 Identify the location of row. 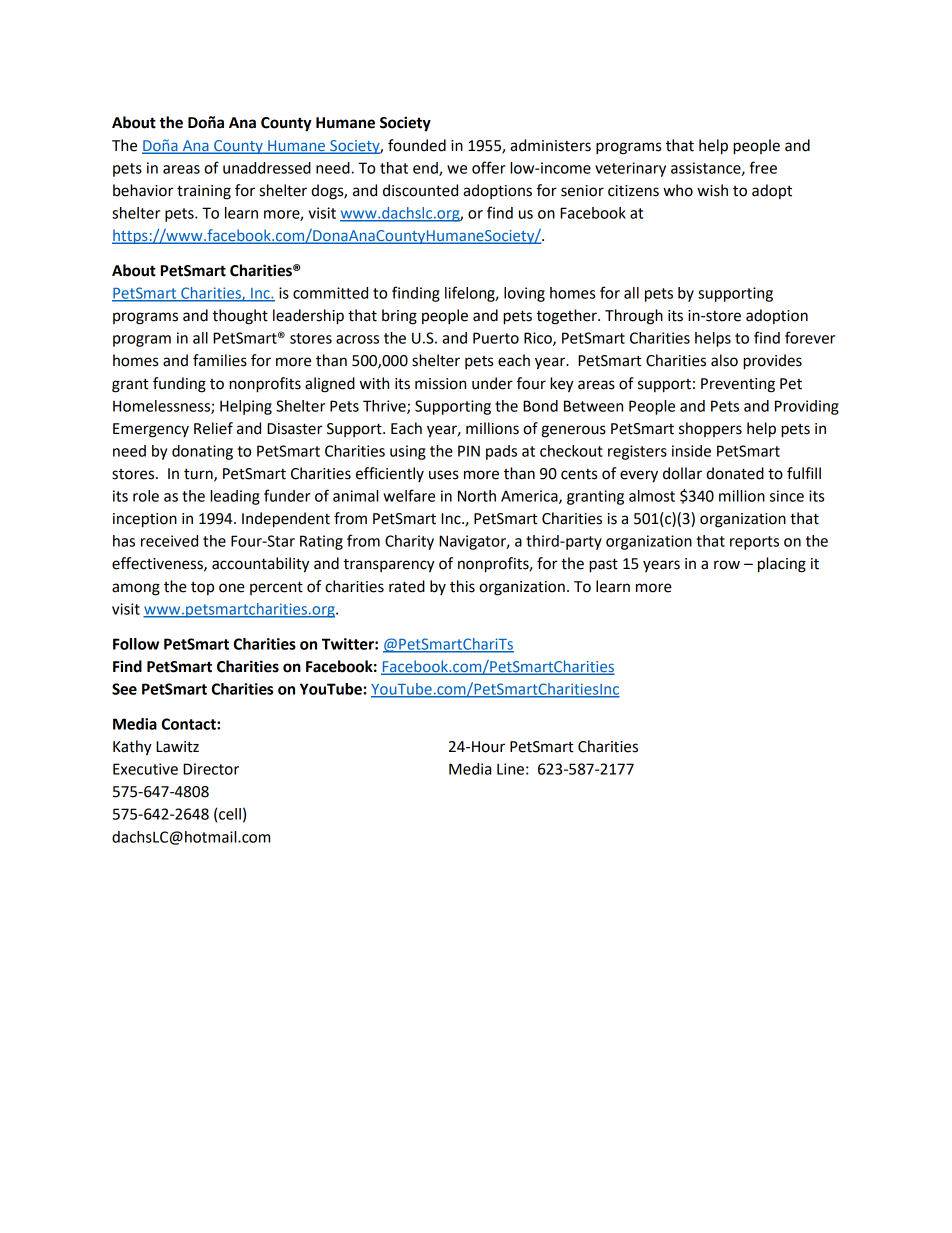
(727, 565).
